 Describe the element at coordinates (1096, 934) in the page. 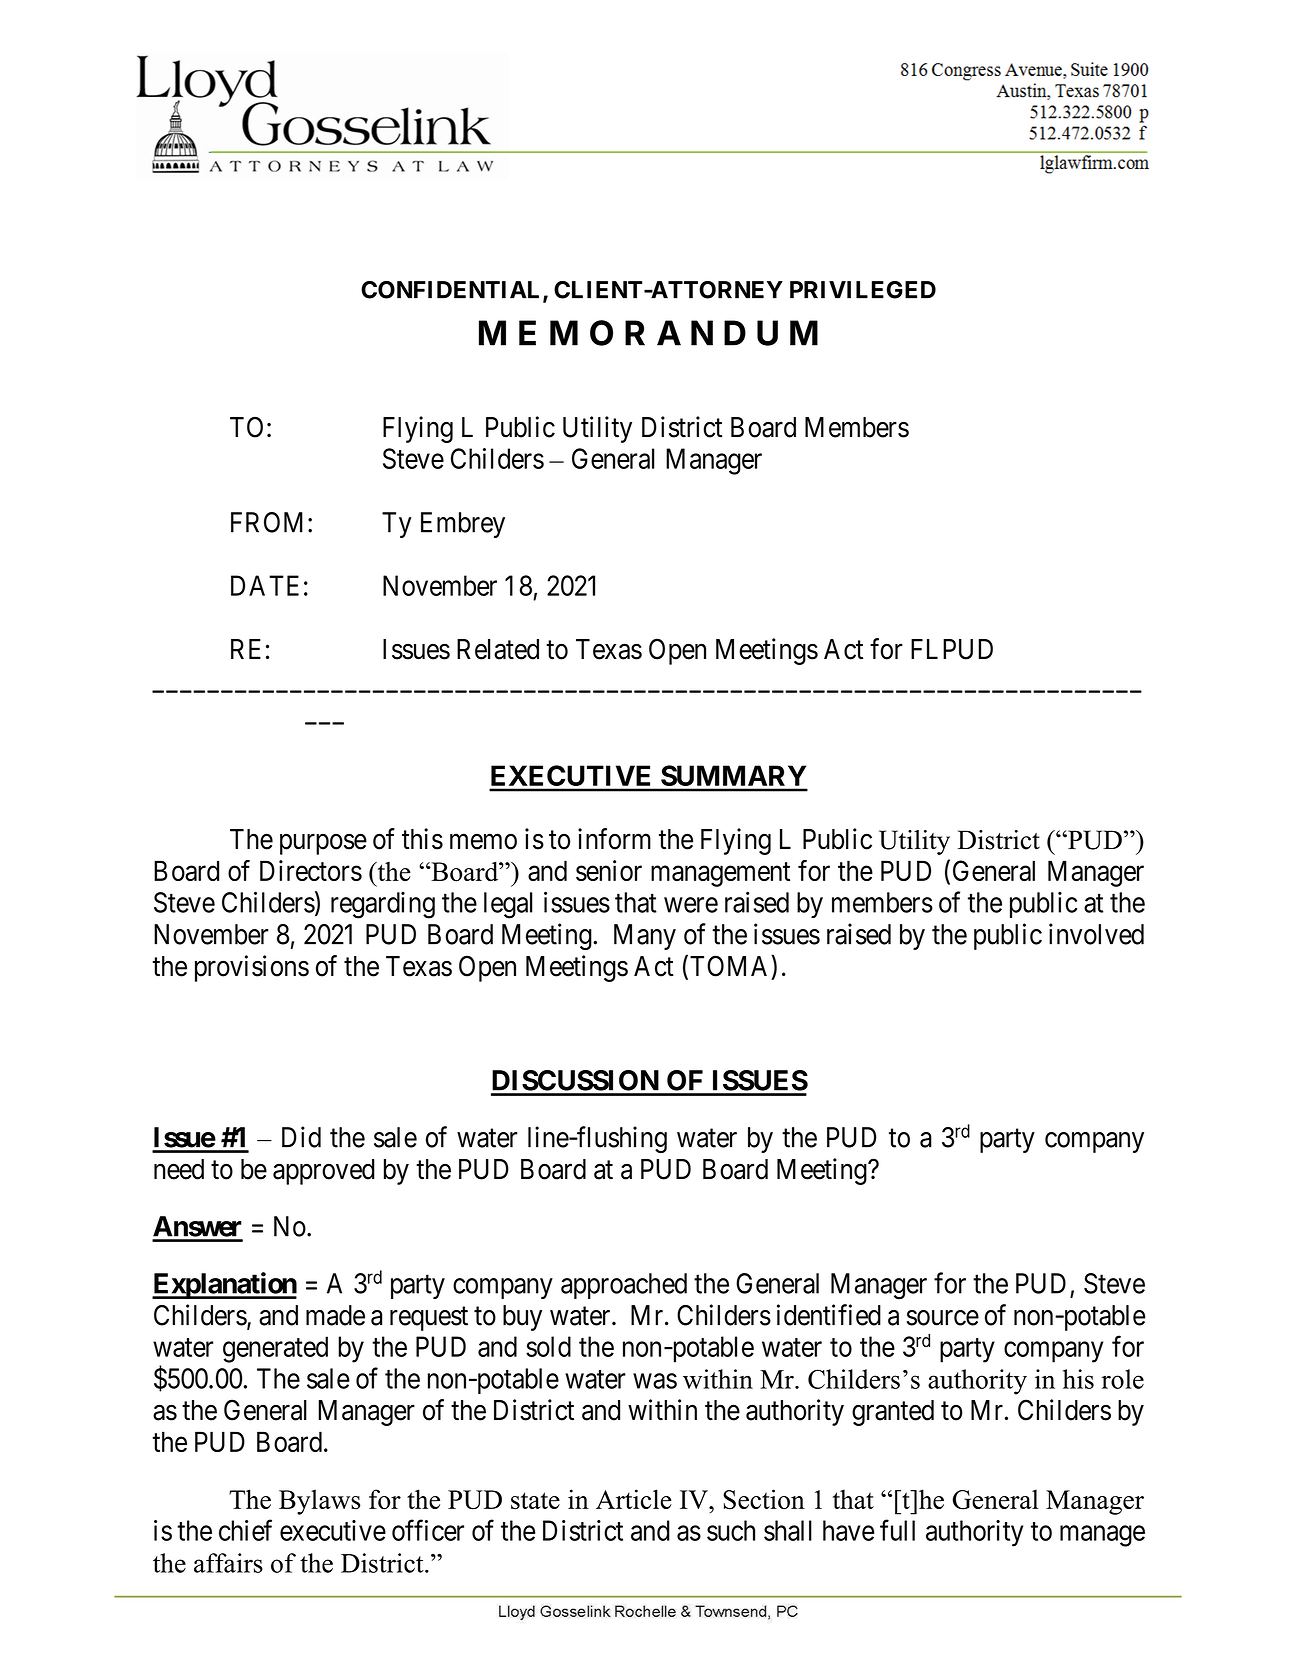

I see `involved` at that location.
